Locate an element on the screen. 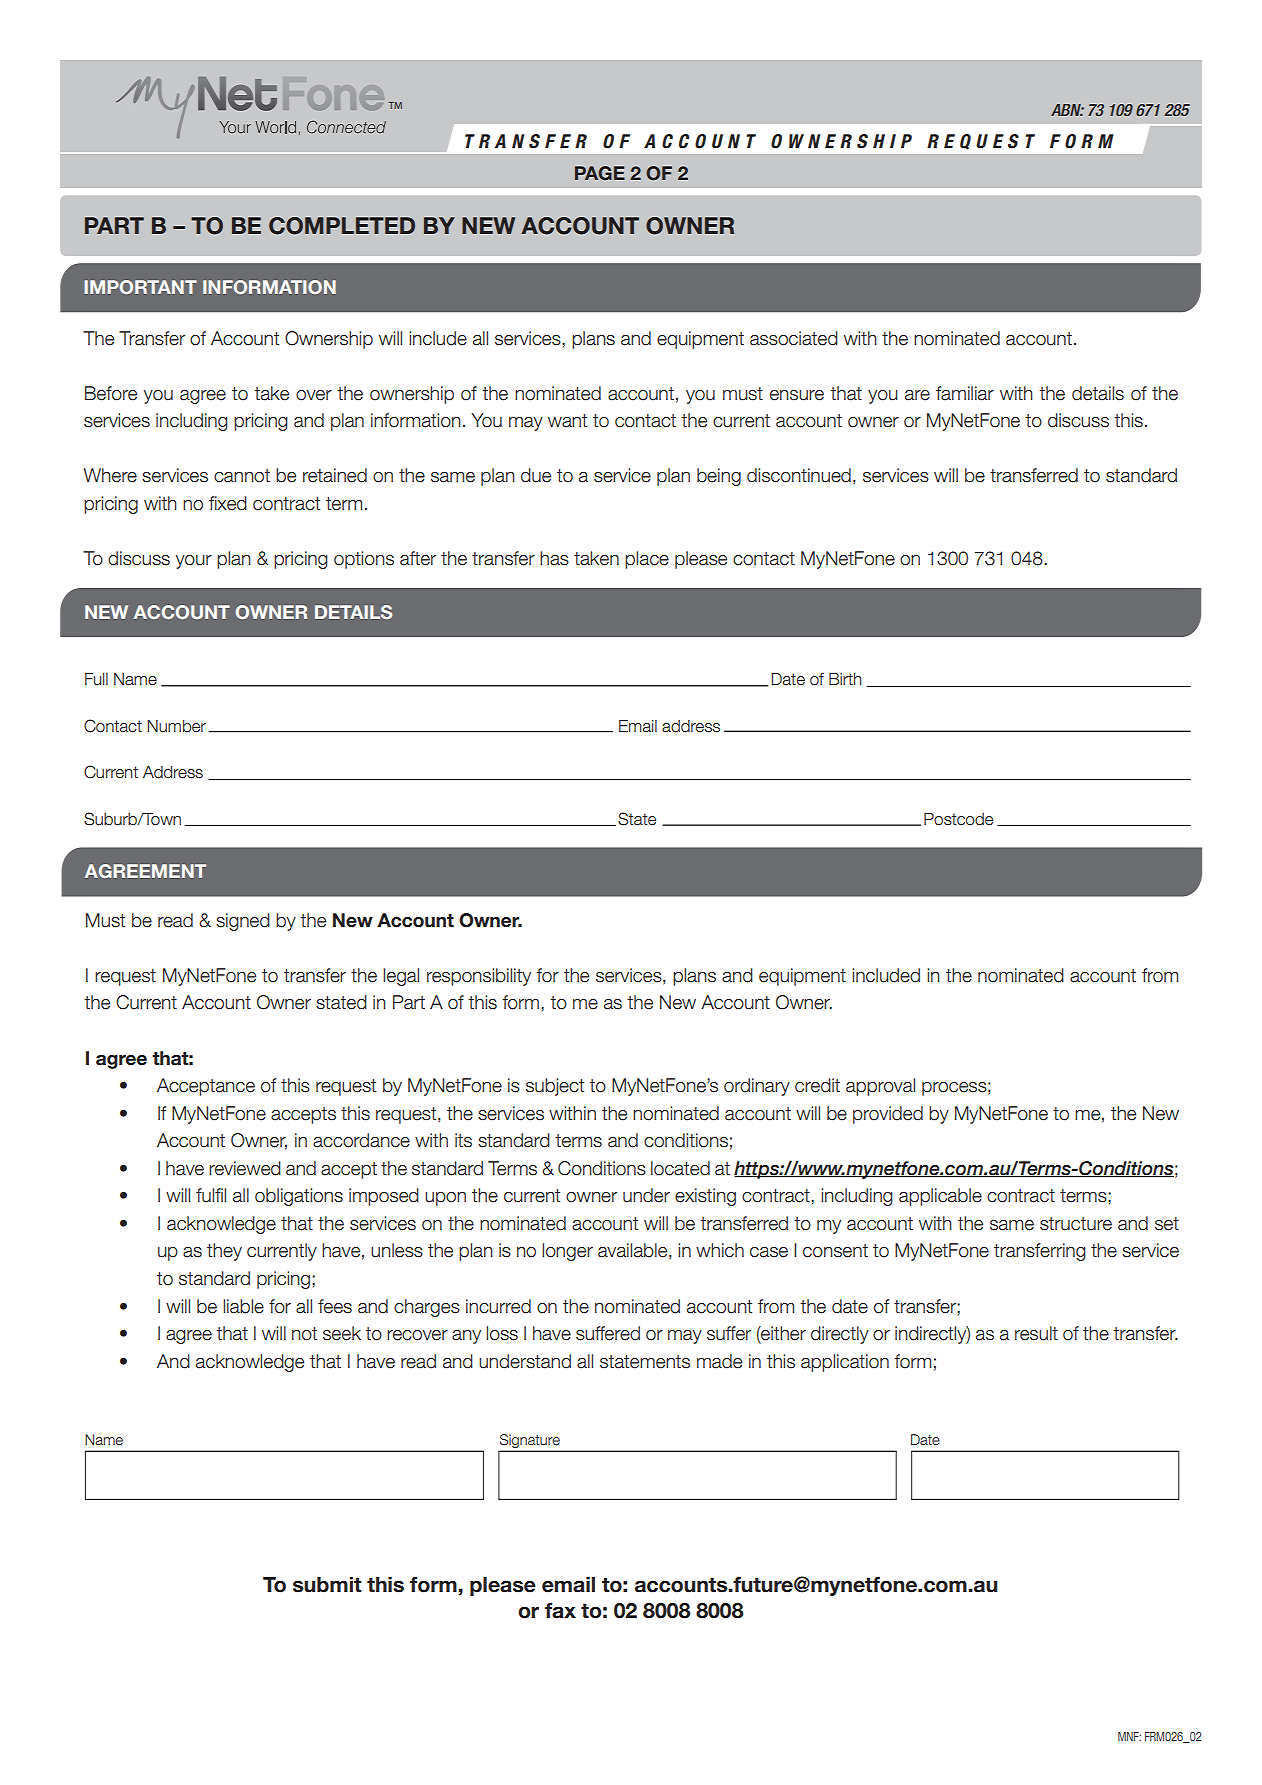  signed is located at coordinates (243, 922).
